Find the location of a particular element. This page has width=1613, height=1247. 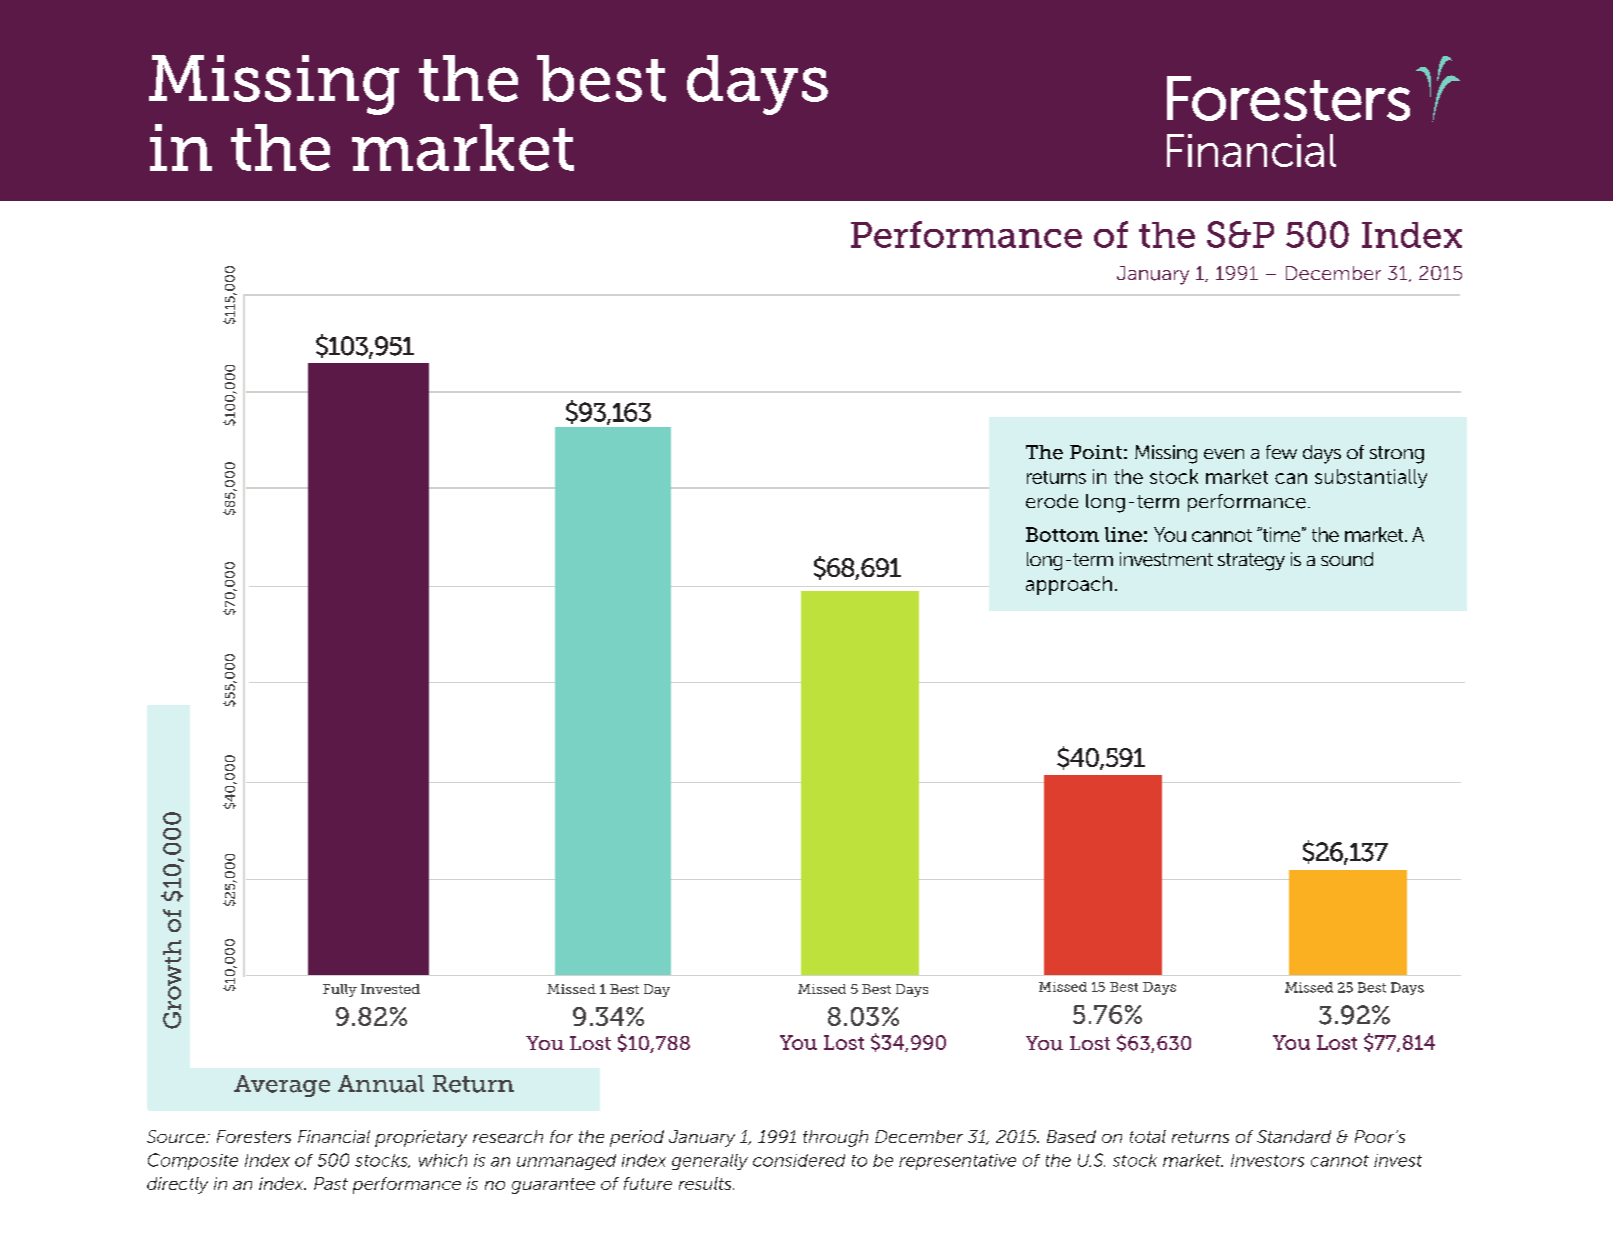

Past is located at coordinates (331, 1183).
